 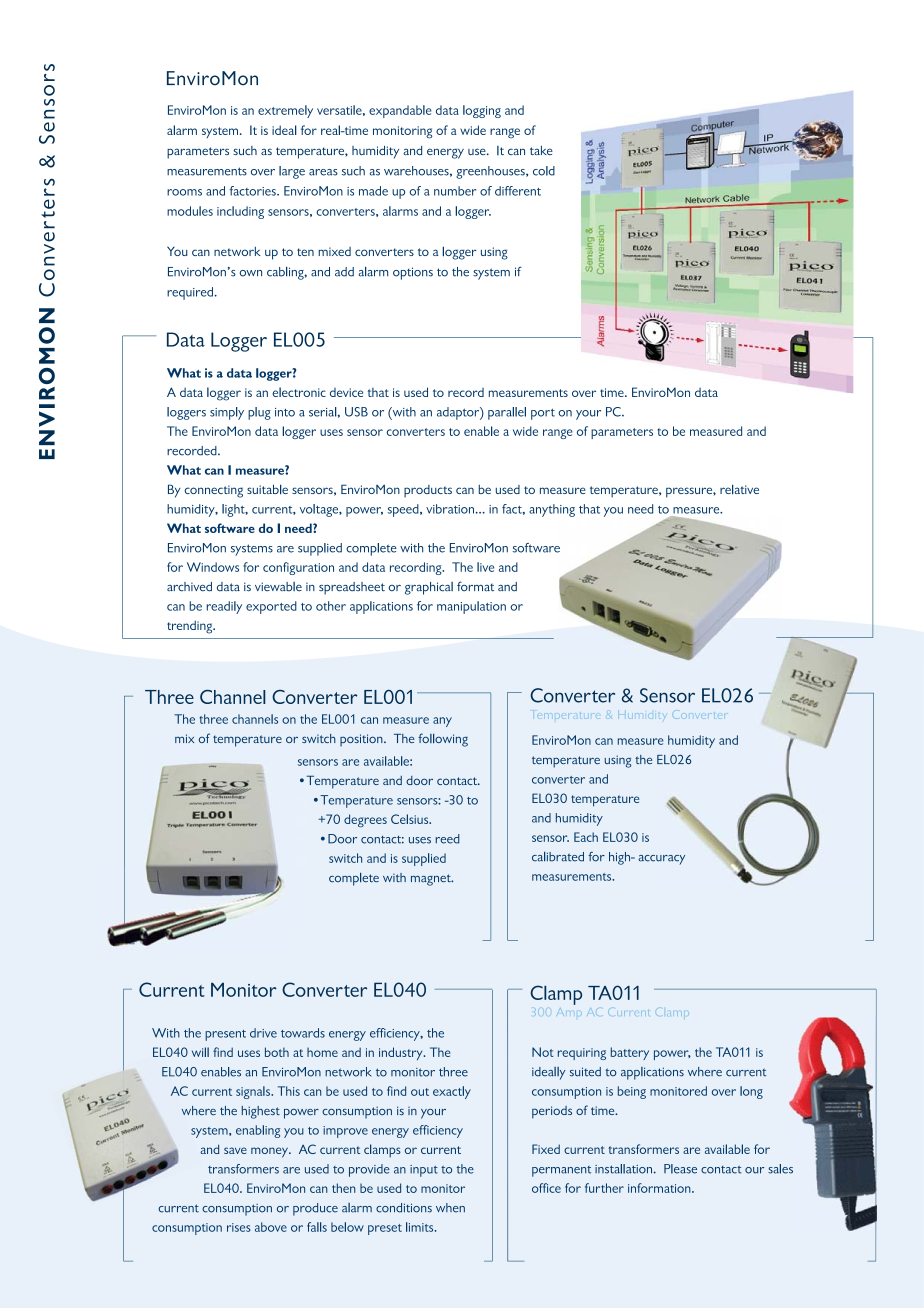 I want to click on logging, so click(x=482, y=111).
